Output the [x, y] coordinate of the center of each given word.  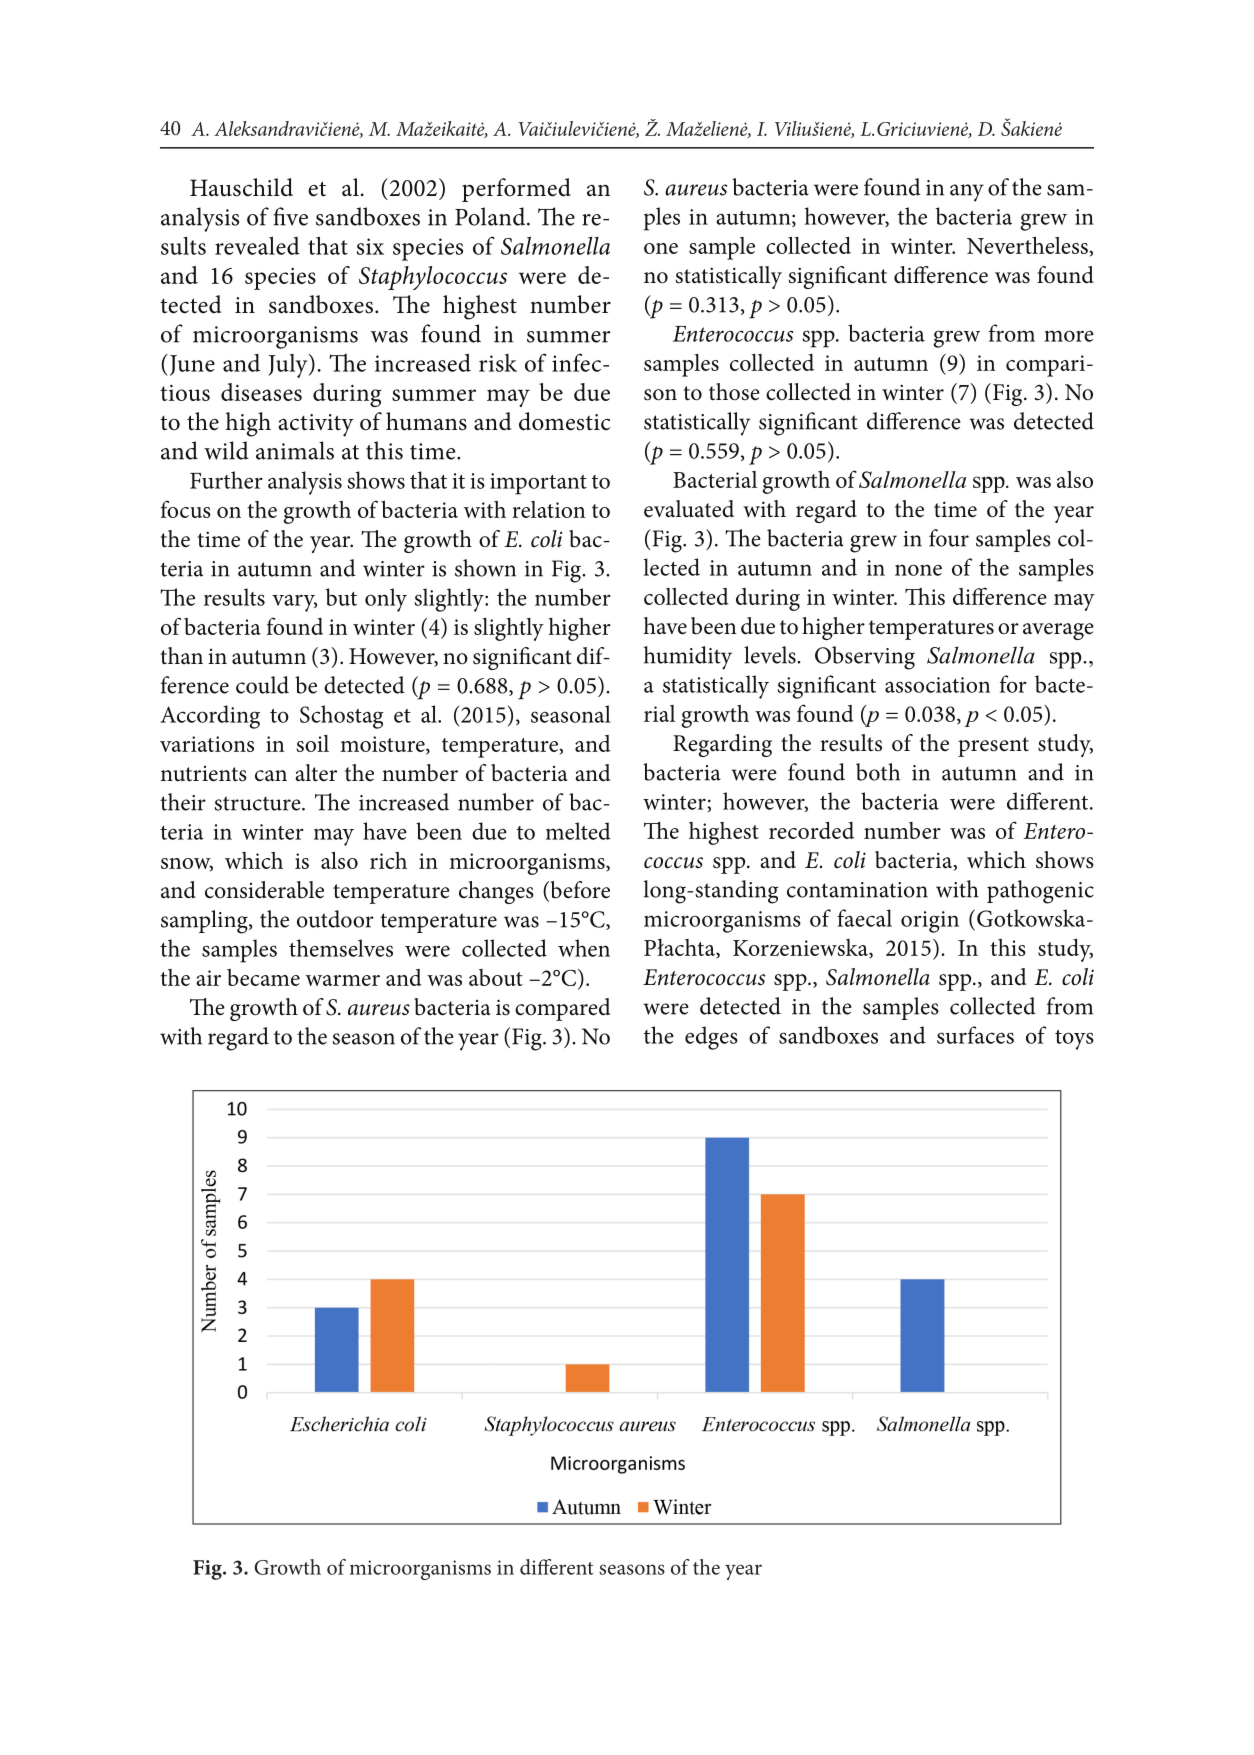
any [967, 193]
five [290, 216]
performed [516, 190]
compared [562, 1009]
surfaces [975, 1035]
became [263, 977]
